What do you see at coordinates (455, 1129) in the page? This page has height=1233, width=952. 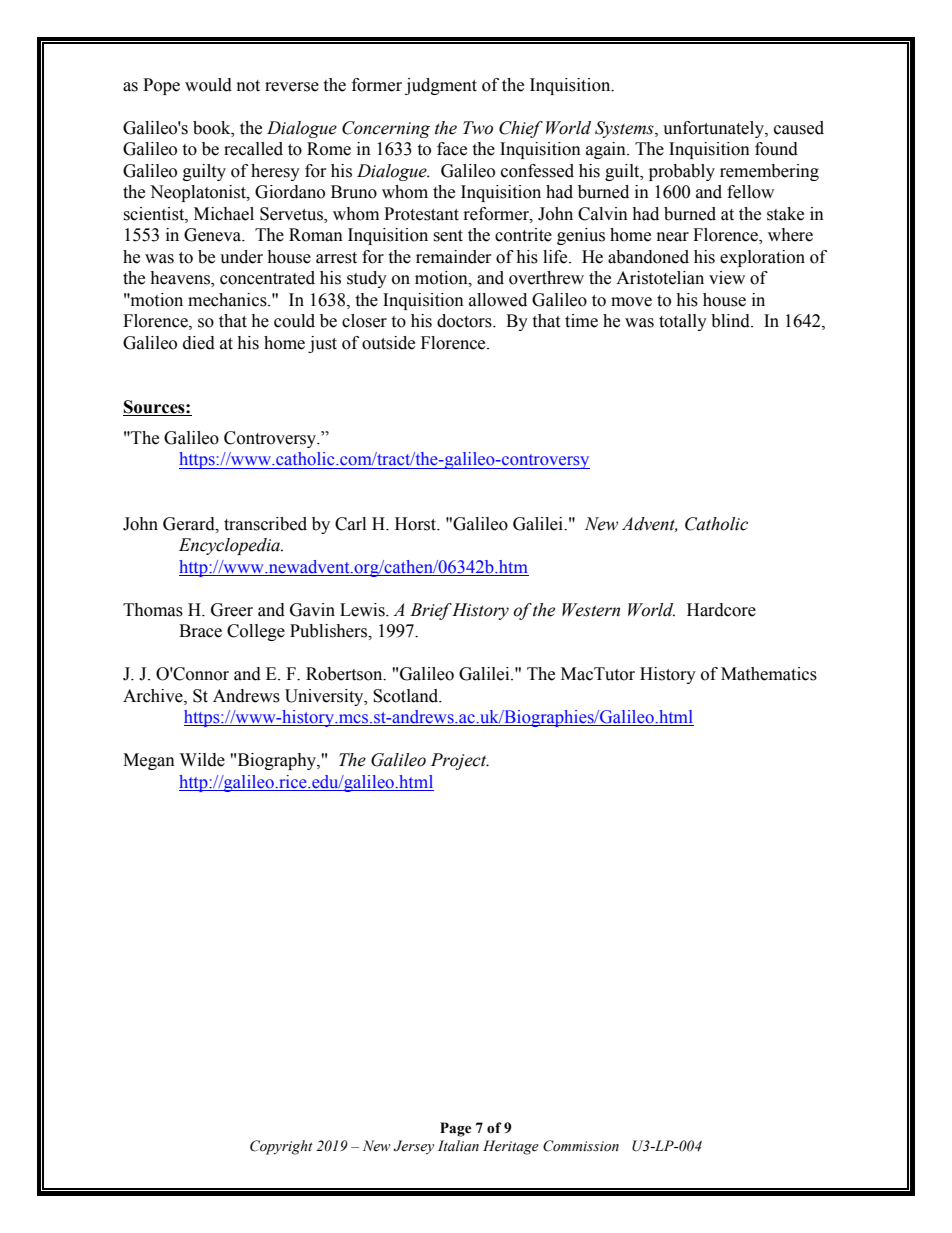 I see `Page` at bounding box center [455, 1129].
